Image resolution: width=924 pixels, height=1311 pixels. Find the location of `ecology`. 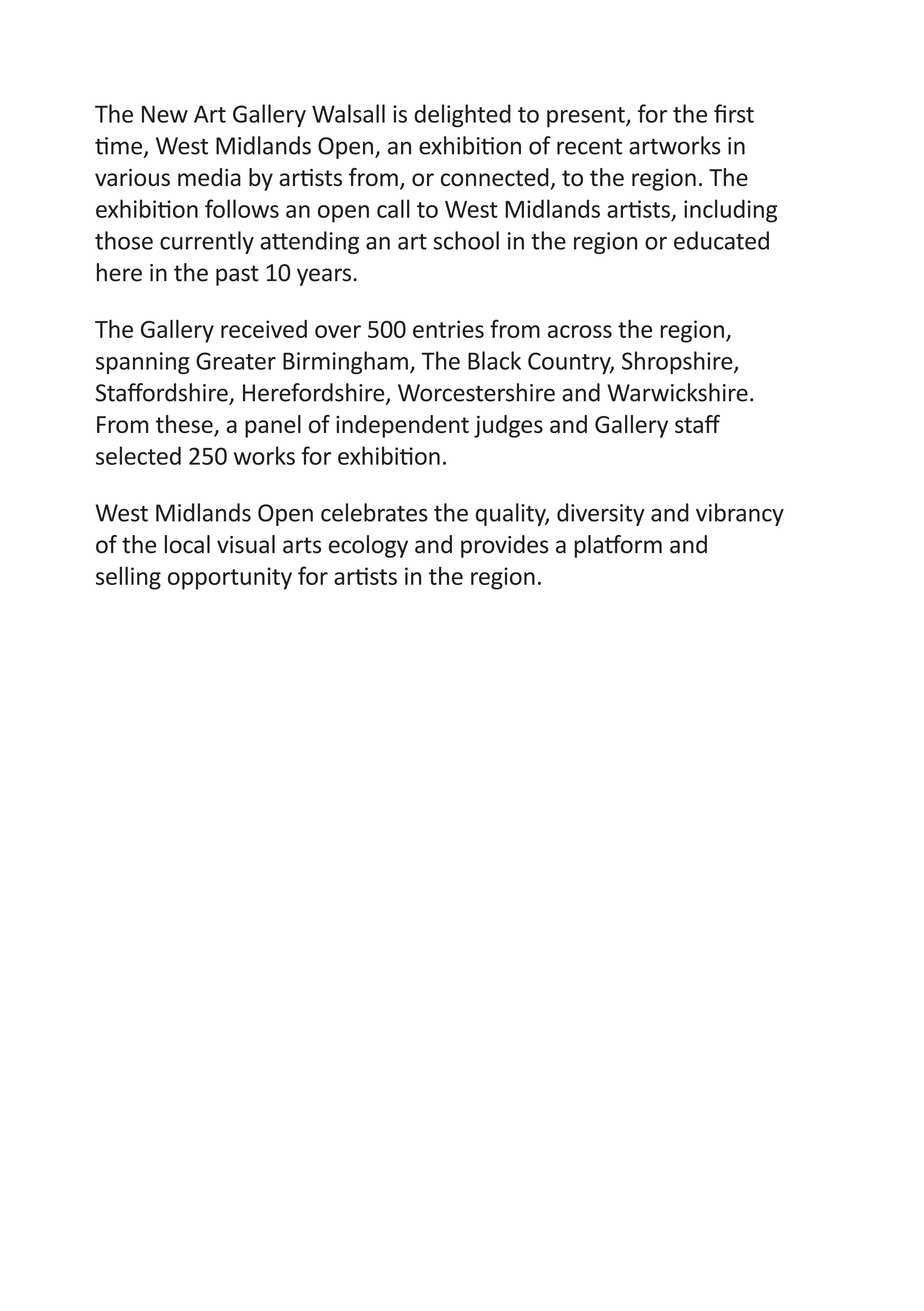

ecology is located at coordinates (368, 546).
